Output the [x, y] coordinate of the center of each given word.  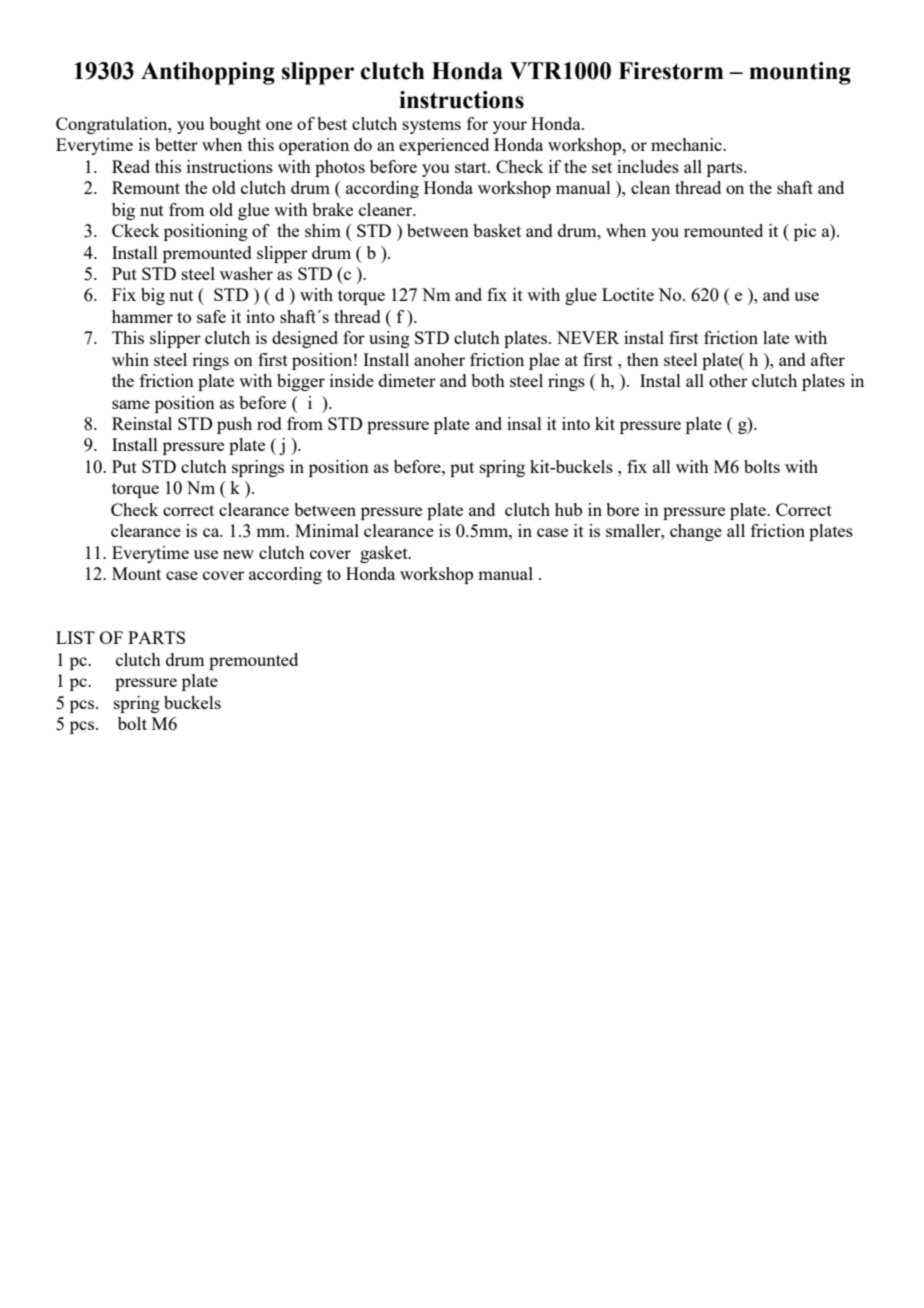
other [728, 380]
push [234, 425]
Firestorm [670, 71]
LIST [75, 637]
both [488, 380]
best [332, 123]
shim [323, 230]
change [696, 532]
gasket [385, 554]
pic [805, 232]
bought [235, 125]
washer [246, 273]
